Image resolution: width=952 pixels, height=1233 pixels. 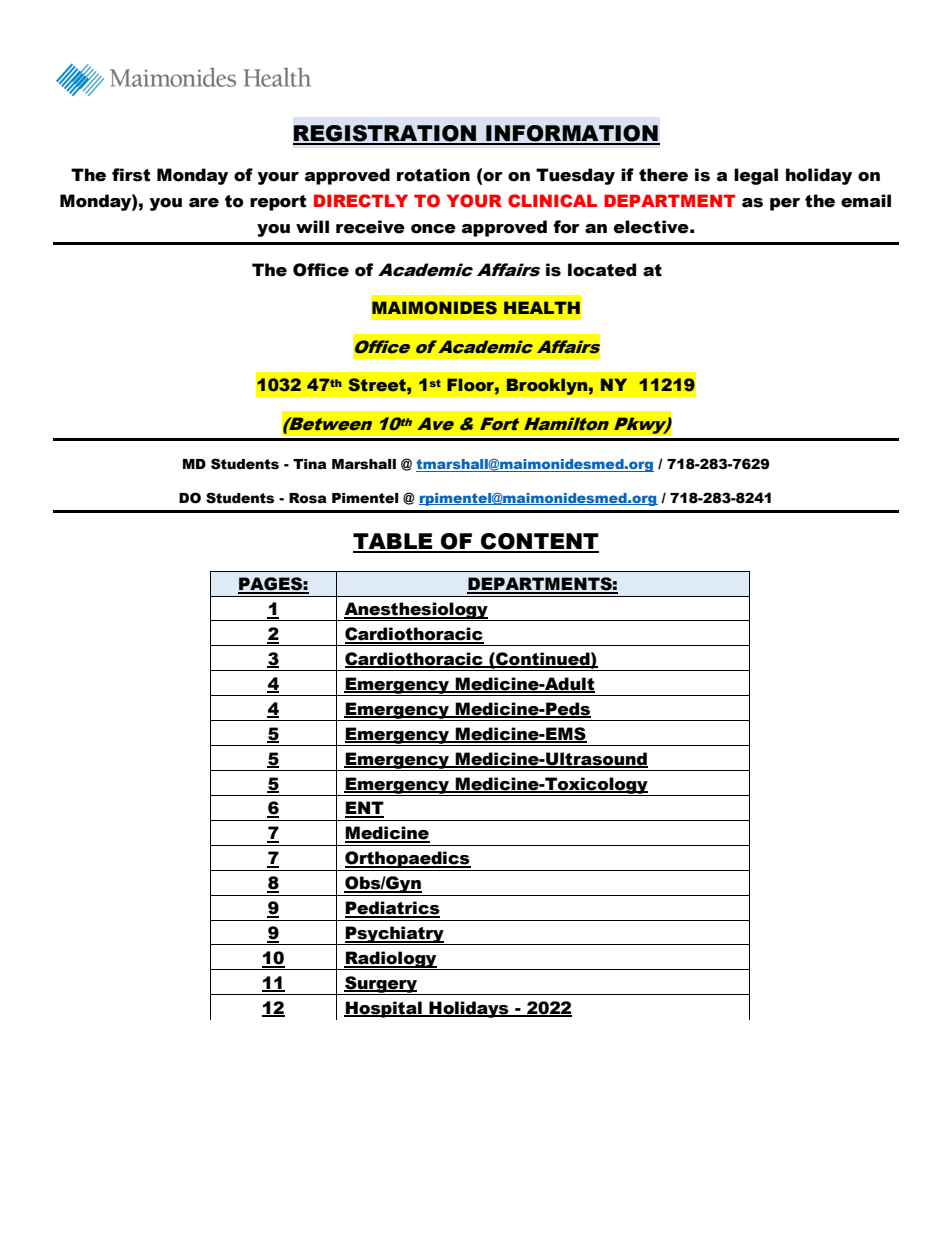 What do you see at coordinates (539, 542) in the screenshot?
I see `CONTENT` at bounding box center [539, 542].
